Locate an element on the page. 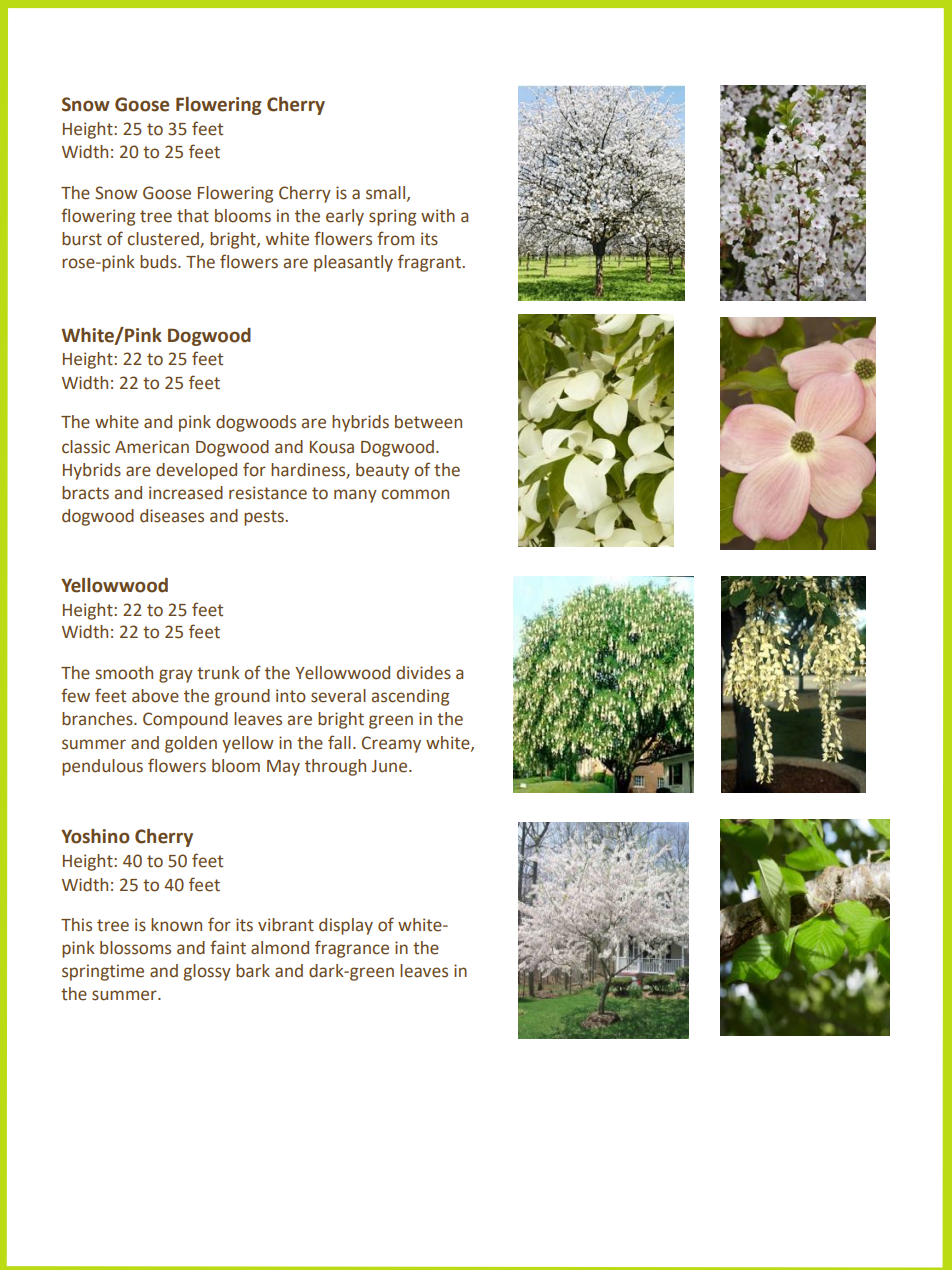 This image has width=952, height=1270. that is located at coordinates (193, 216).
